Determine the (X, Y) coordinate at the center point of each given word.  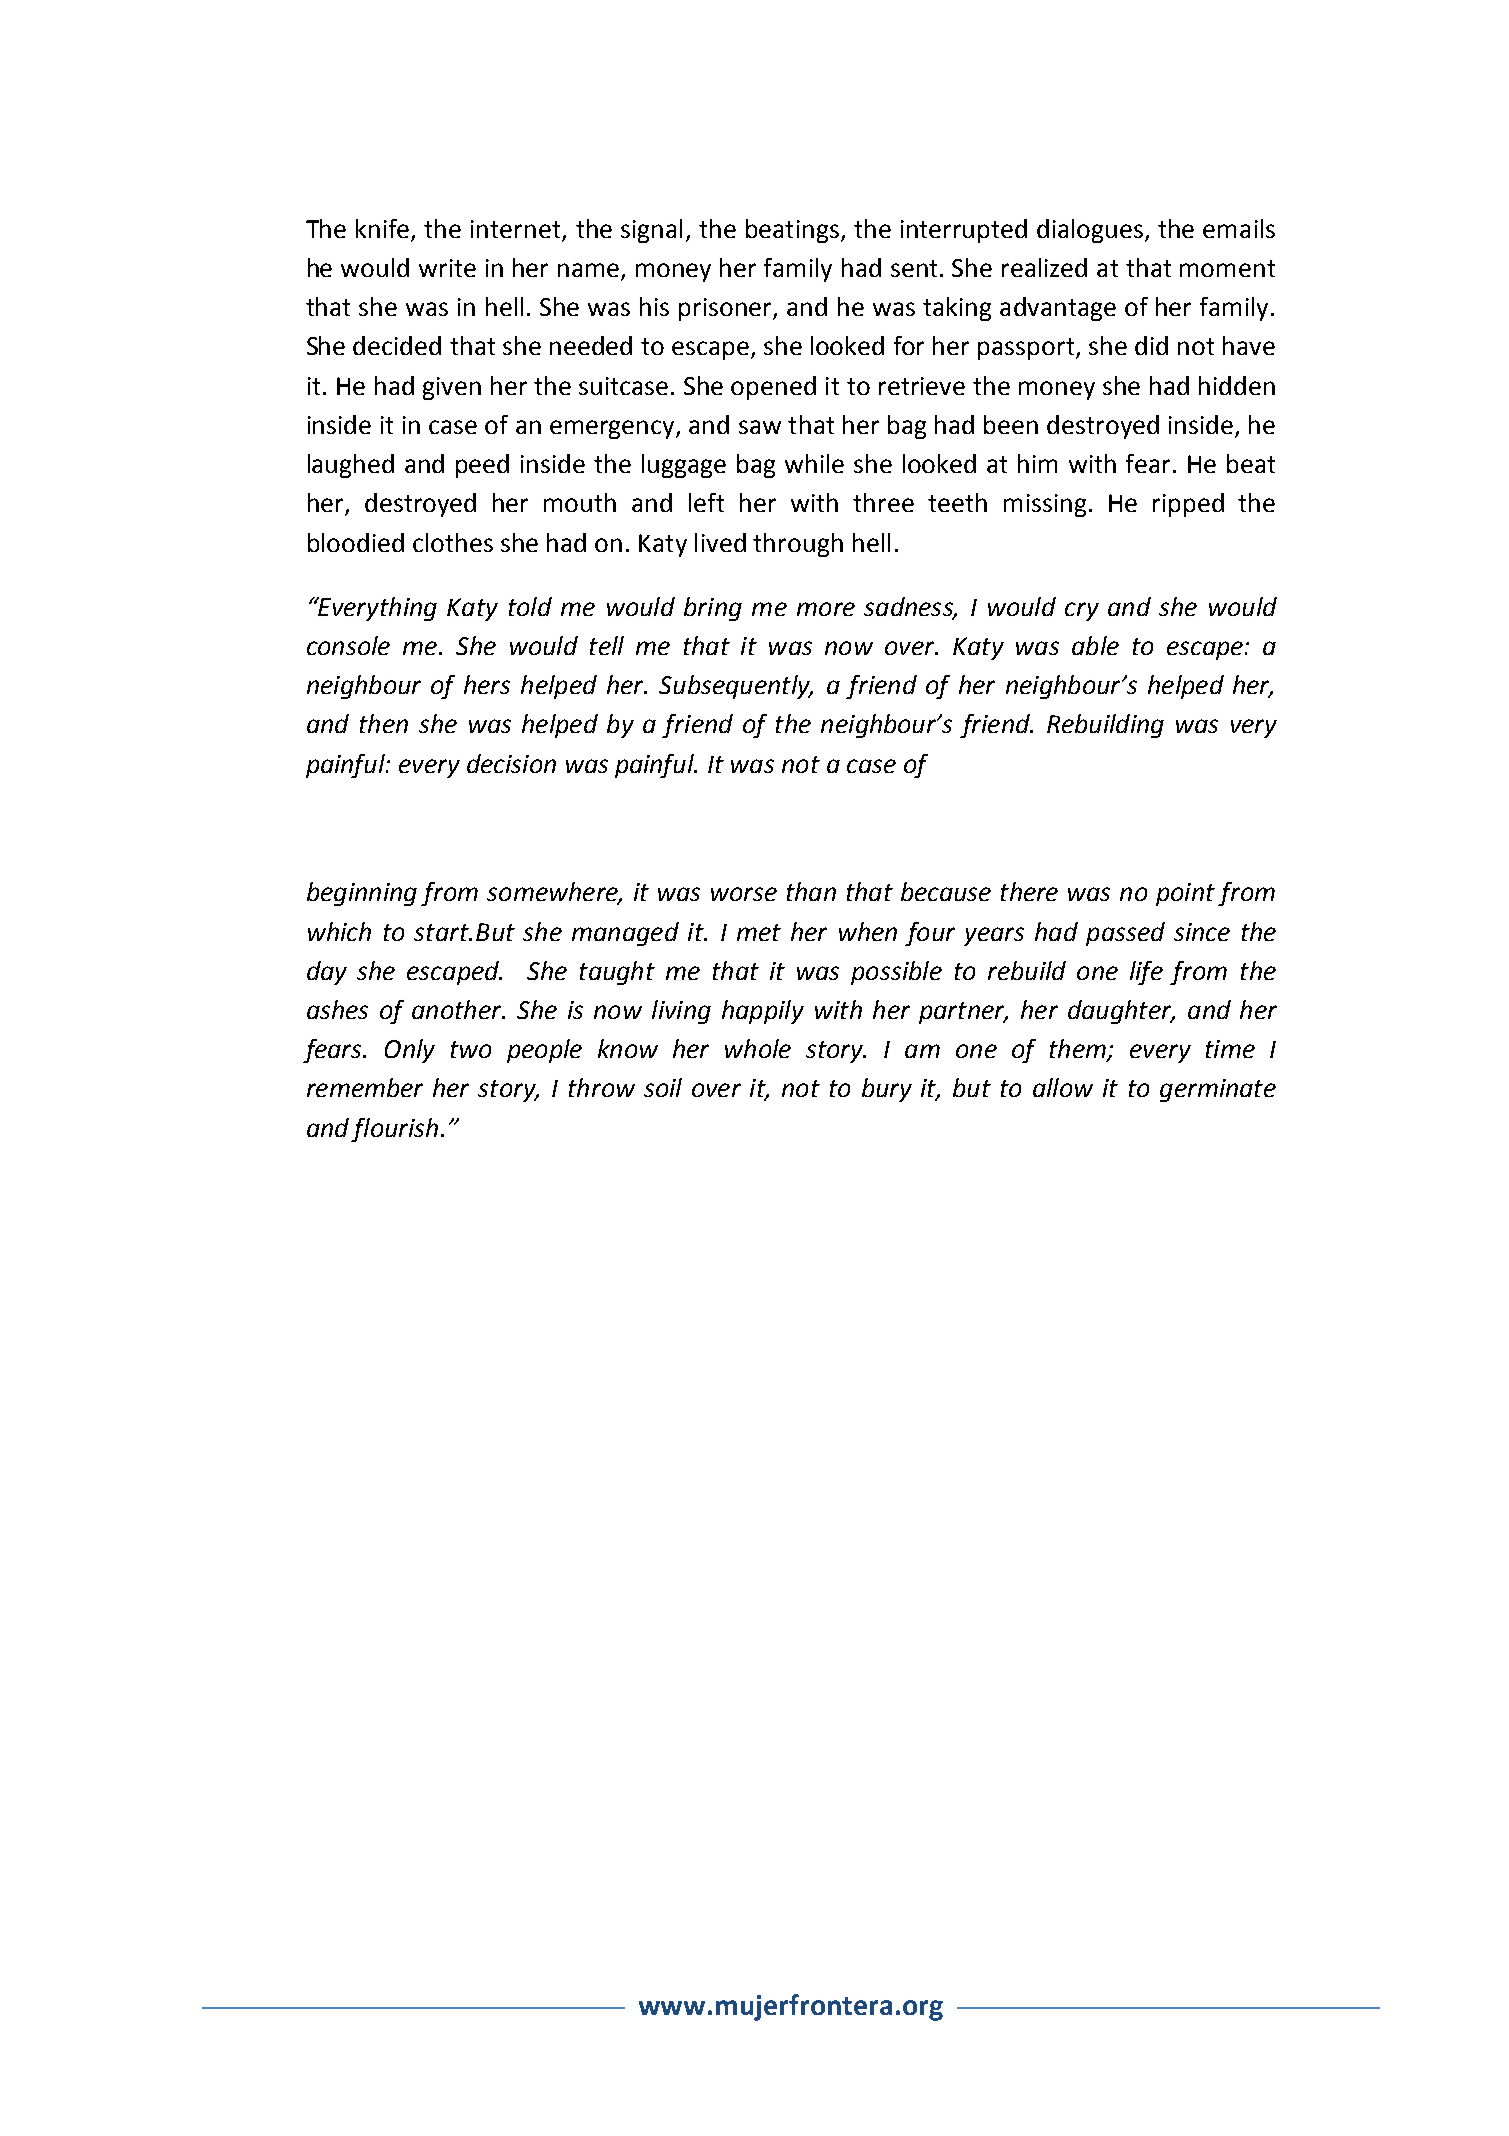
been (1011, 424)
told (530, 606)
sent (914, 268)
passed (1125, 934)
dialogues (1091, 231)
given (452, 388)
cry (1082, 611)
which (339, 931)
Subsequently (735, 687)
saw (760, 427)
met (759, 932)
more (826, 609)
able (1095, 645)
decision (511, 763)
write (447, 268)
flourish (394, 1130)
